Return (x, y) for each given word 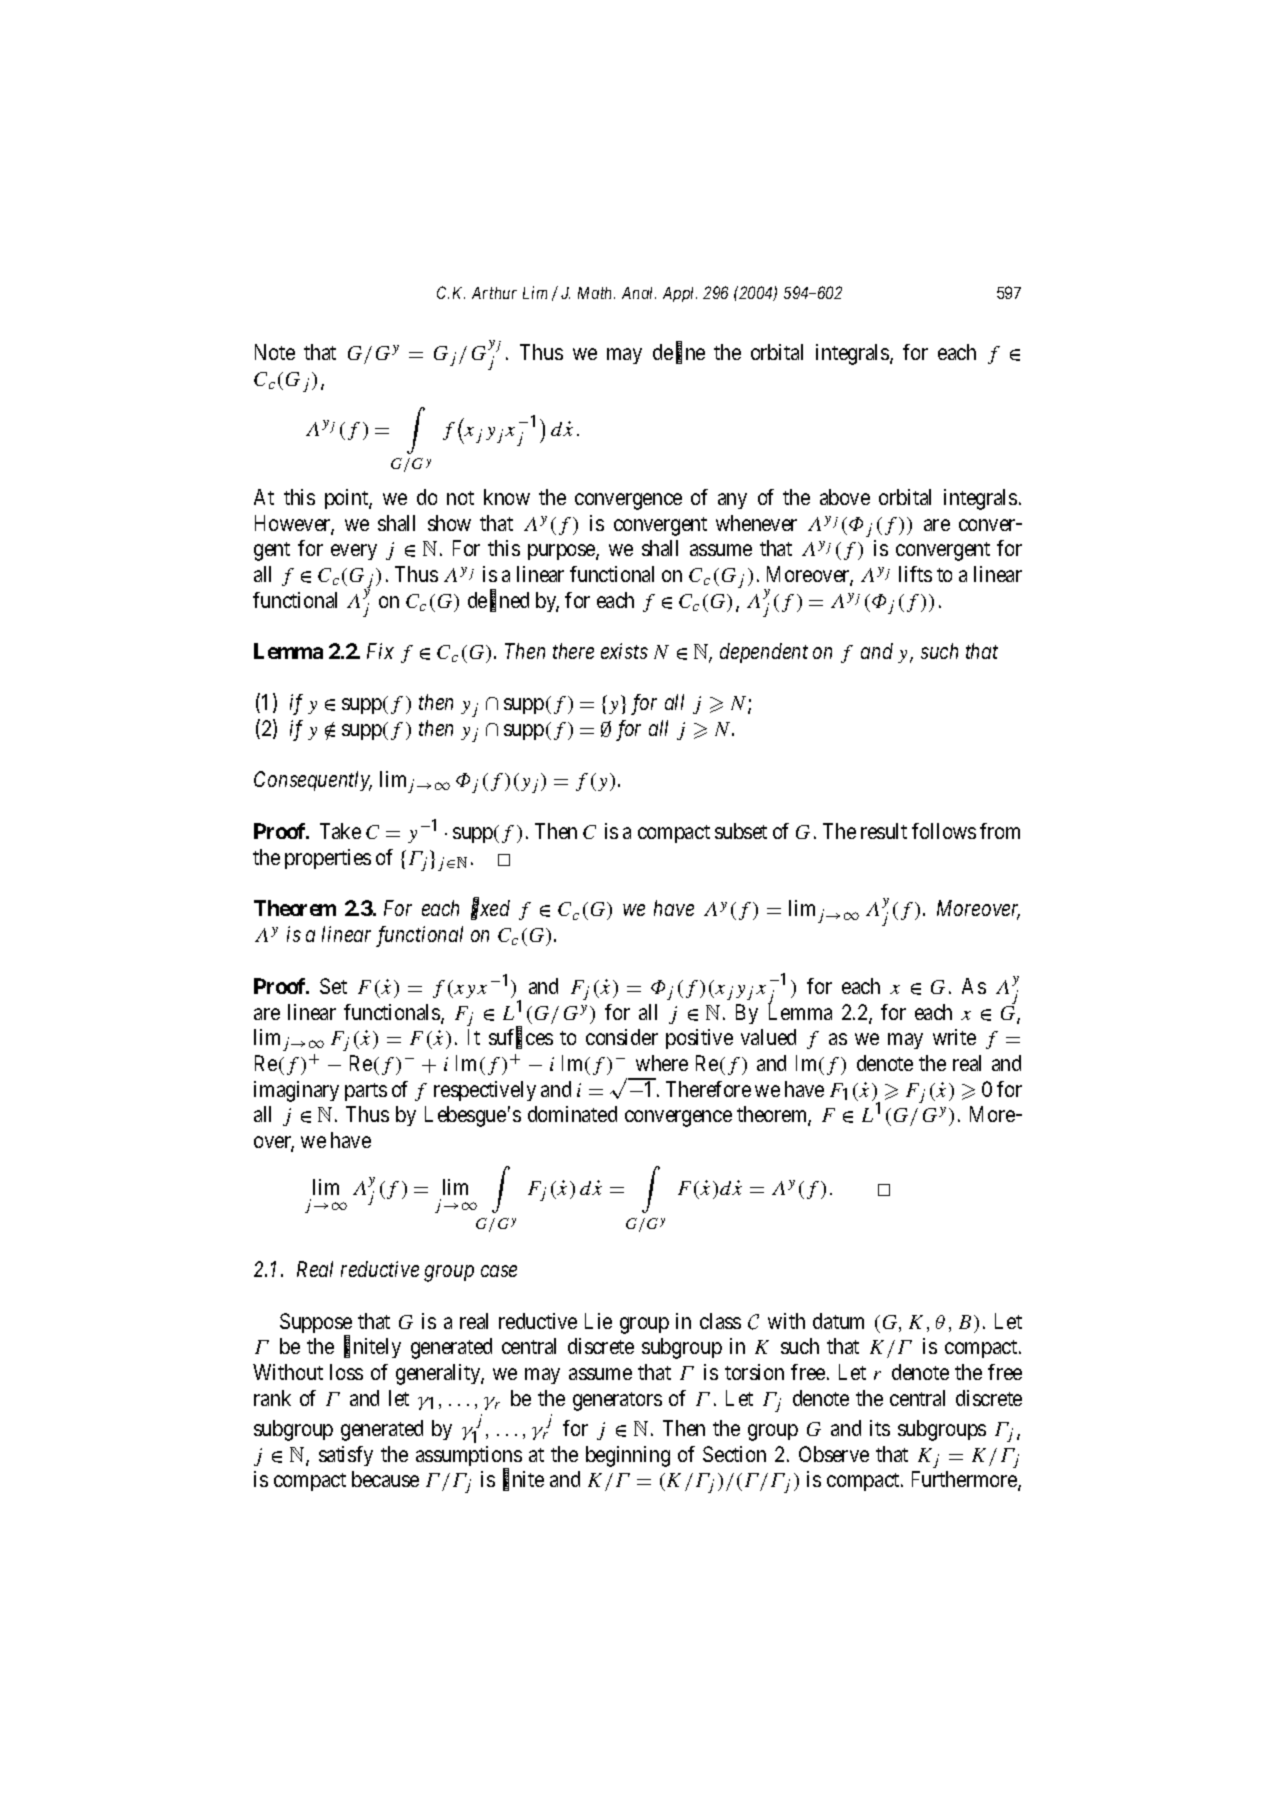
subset (741, 831)
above (845, 497)
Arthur (494, 293)
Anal (639, 293)
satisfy (346, 1456)
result (884, 831)
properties (328, 859)
